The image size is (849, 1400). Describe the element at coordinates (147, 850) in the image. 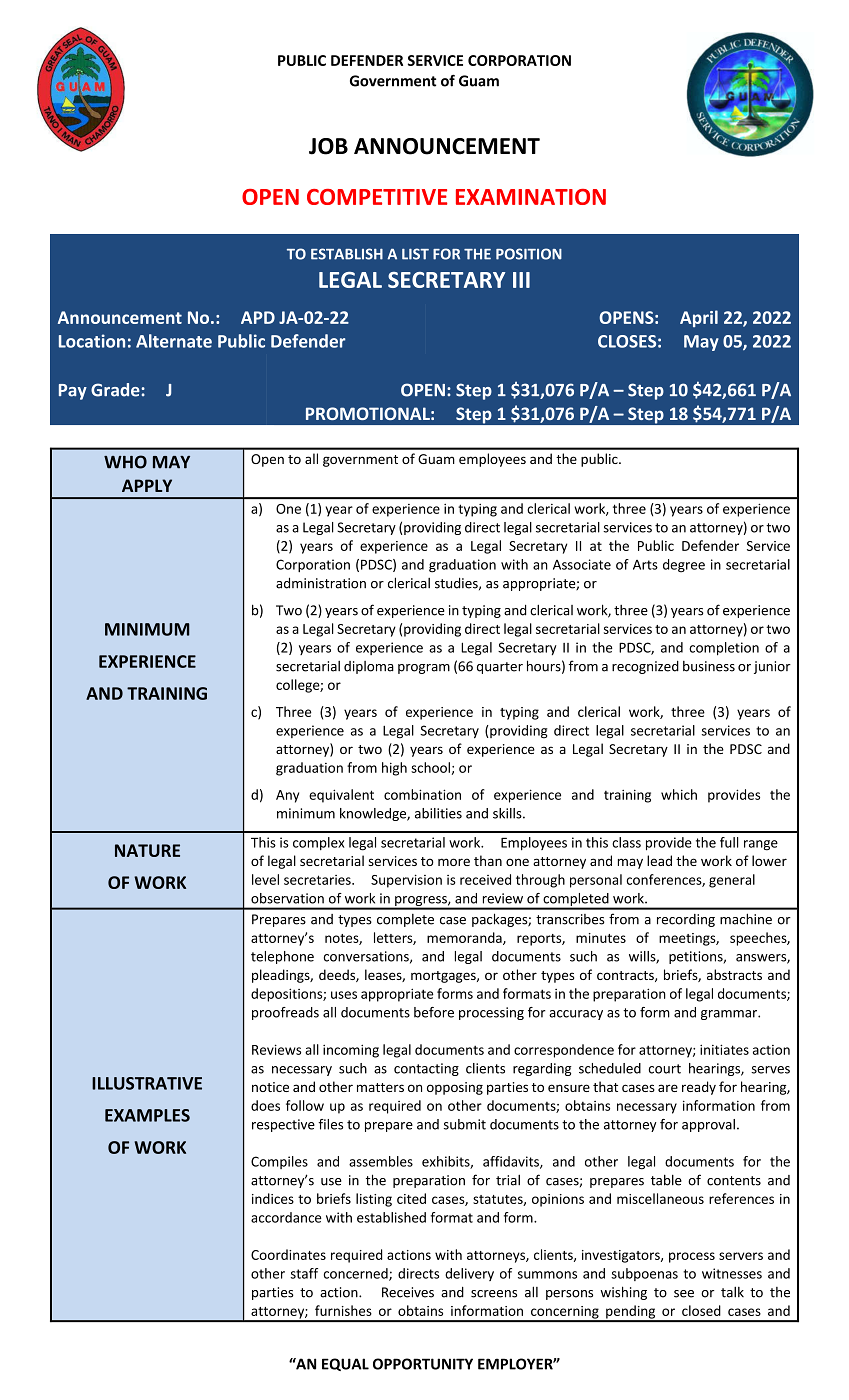

I see `NATURE` at that location.
